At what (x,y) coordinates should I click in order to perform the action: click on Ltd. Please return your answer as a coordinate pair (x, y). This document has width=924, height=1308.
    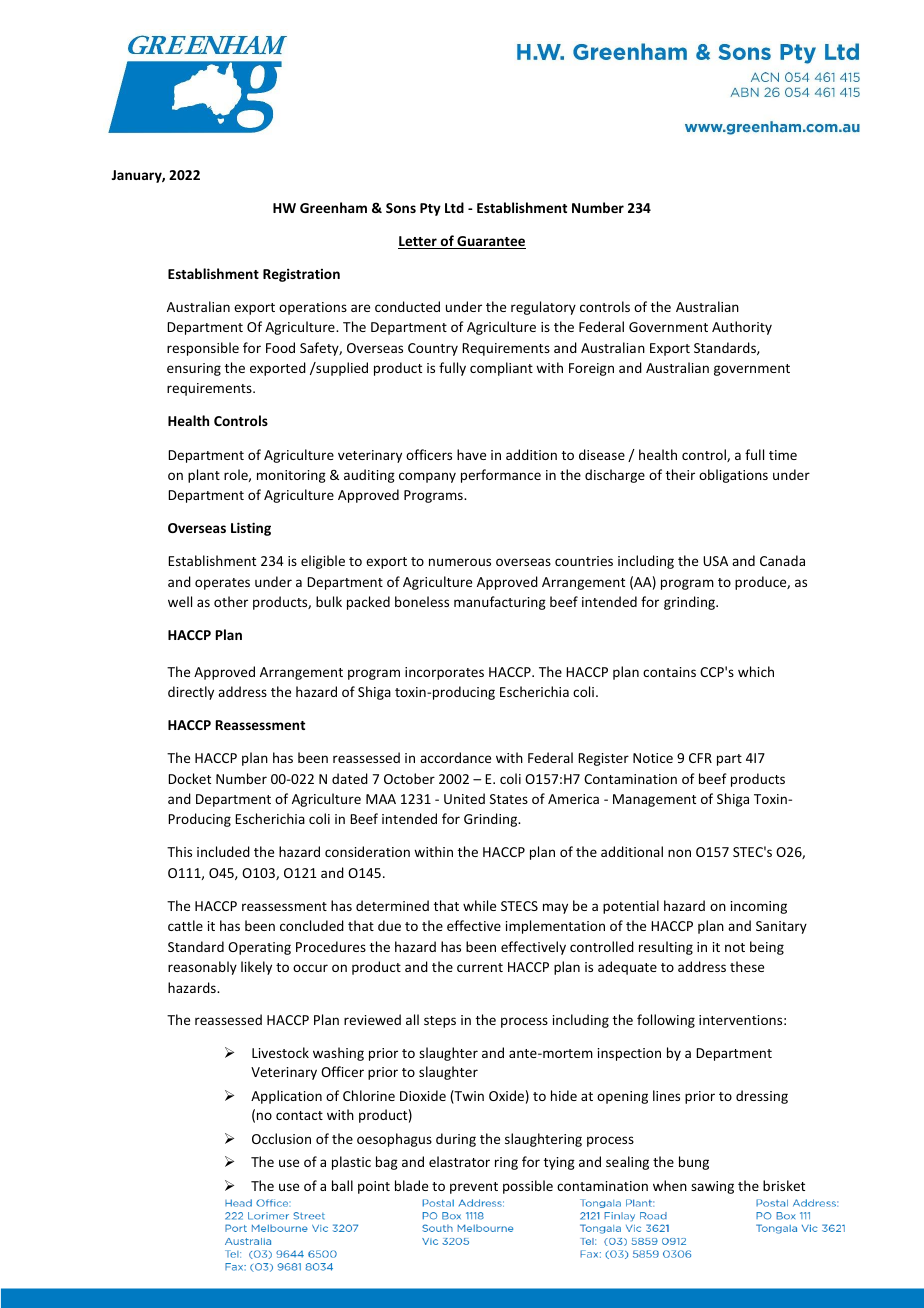
    Looking at the image, I should click on (454, 207).
